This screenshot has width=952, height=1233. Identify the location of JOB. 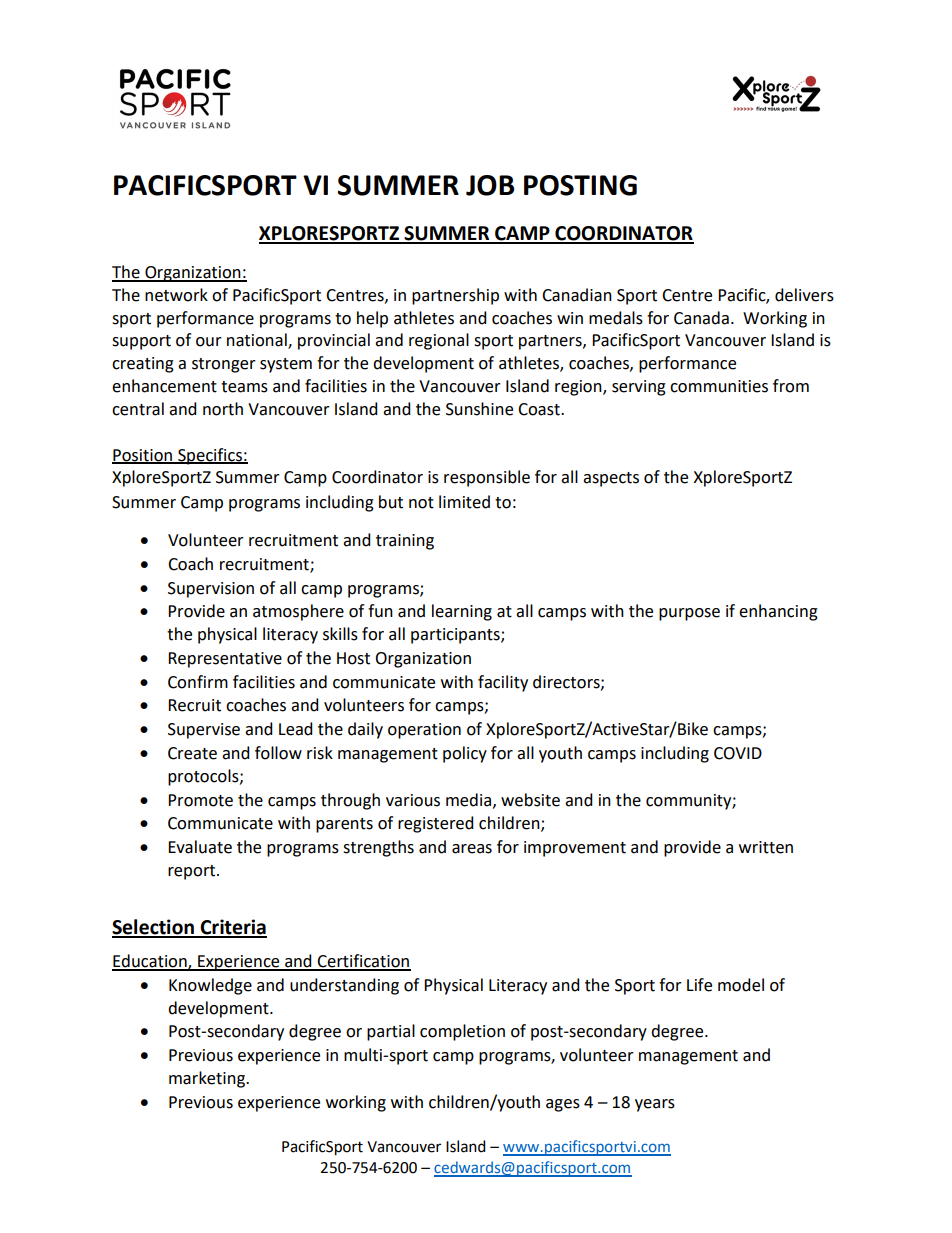
(490, 185).
